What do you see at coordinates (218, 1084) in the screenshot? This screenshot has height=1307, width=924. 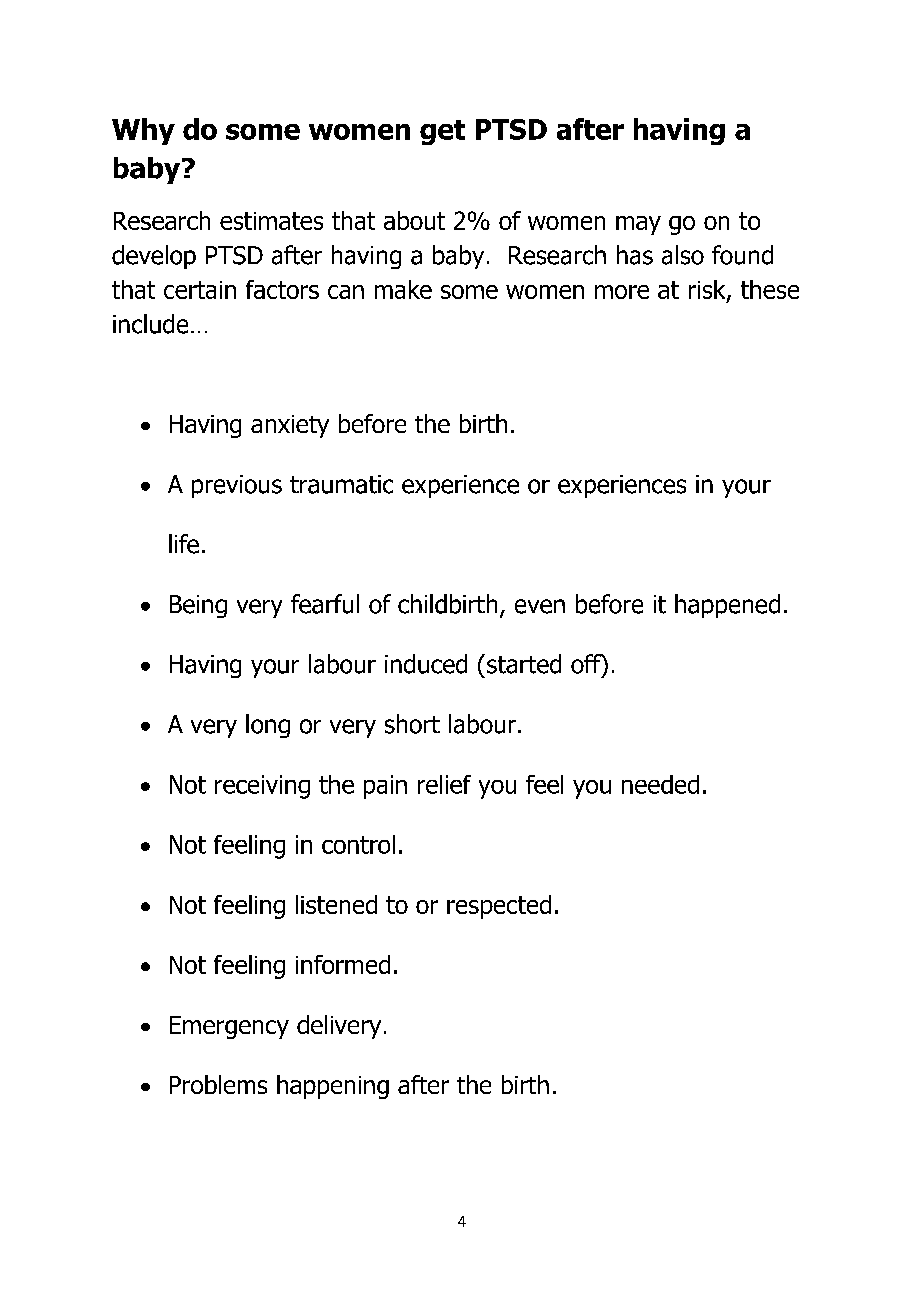 I see `Problems` at bounding box center [218, 1084].
